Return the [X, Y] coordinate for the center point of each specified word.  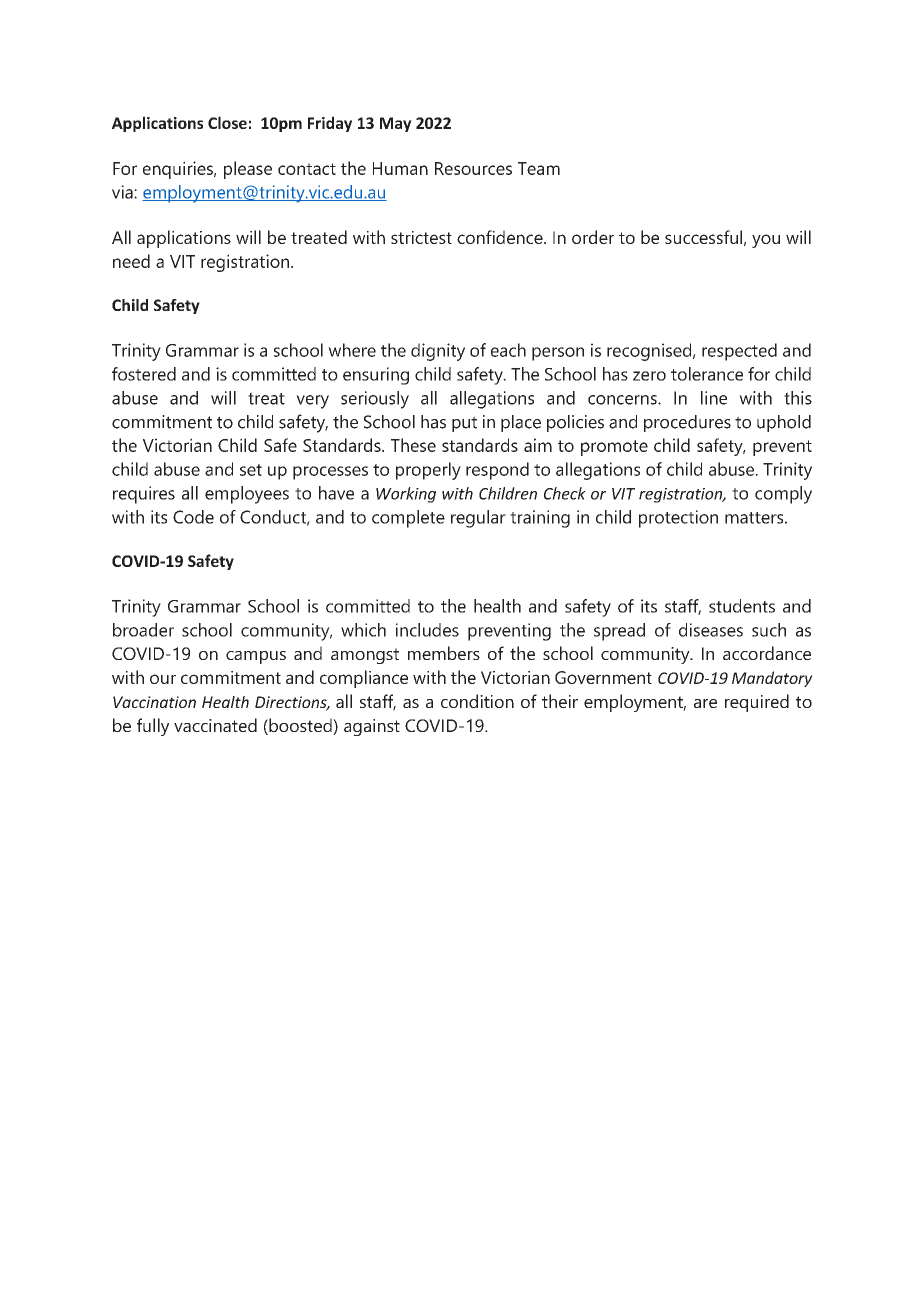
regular [478, 519]
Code [193, 517]
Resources [473, 168]
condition [477, 701]
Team [539, 168]
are [705, 703]
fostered [144, 374]
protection [678, 519]
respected [739, 352]
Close [227, 122]
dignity [438, 352]
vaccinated [215, 725]
